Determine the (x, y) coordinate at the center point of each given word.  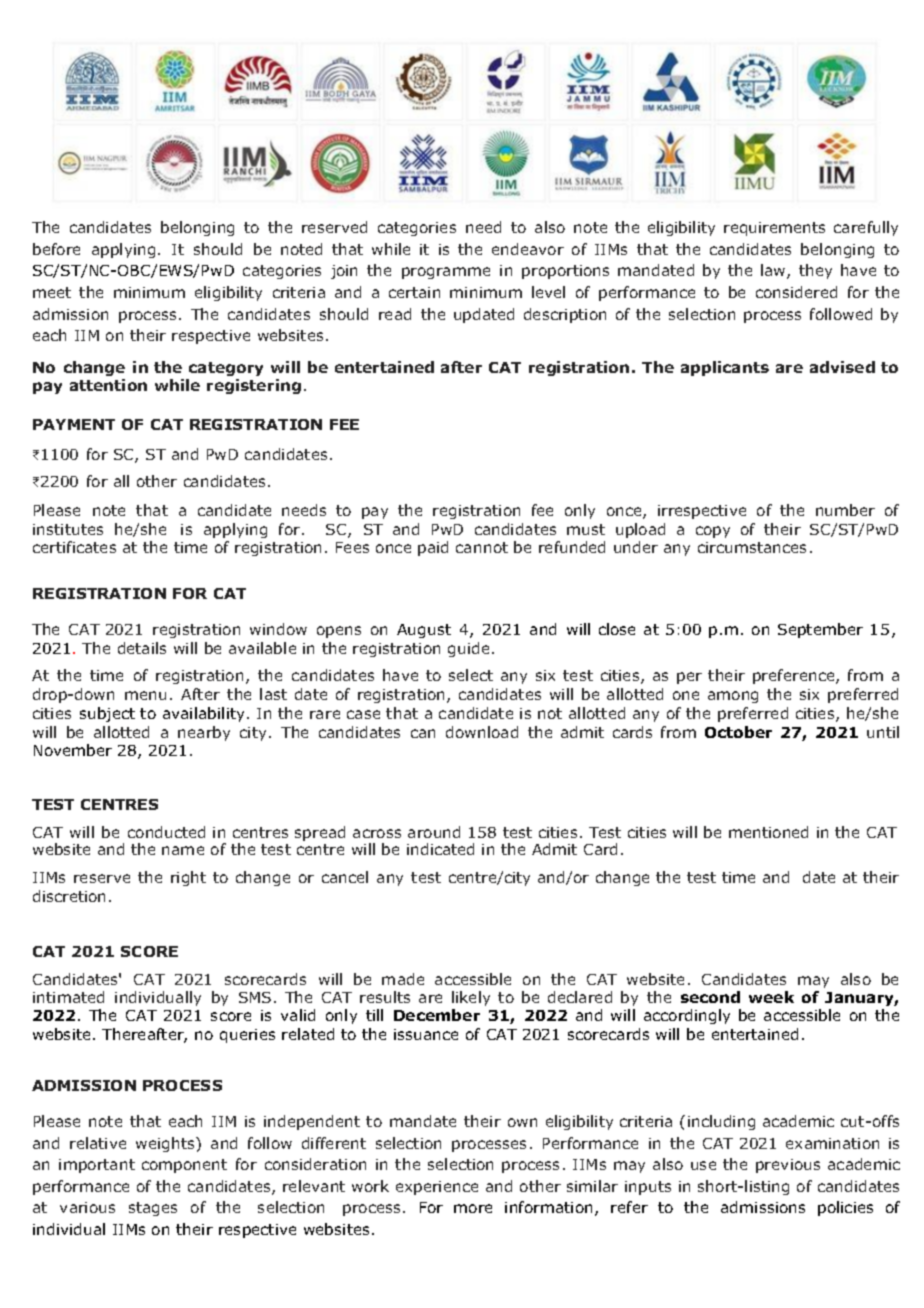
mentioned (768, 832)
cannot (482, 547)
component (184, 1166)
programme (446, 273)
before (56, 249)
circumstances (752, 547)
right (188, 878)
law (774, 271)
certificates (74, 547)
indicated (440, 849)
